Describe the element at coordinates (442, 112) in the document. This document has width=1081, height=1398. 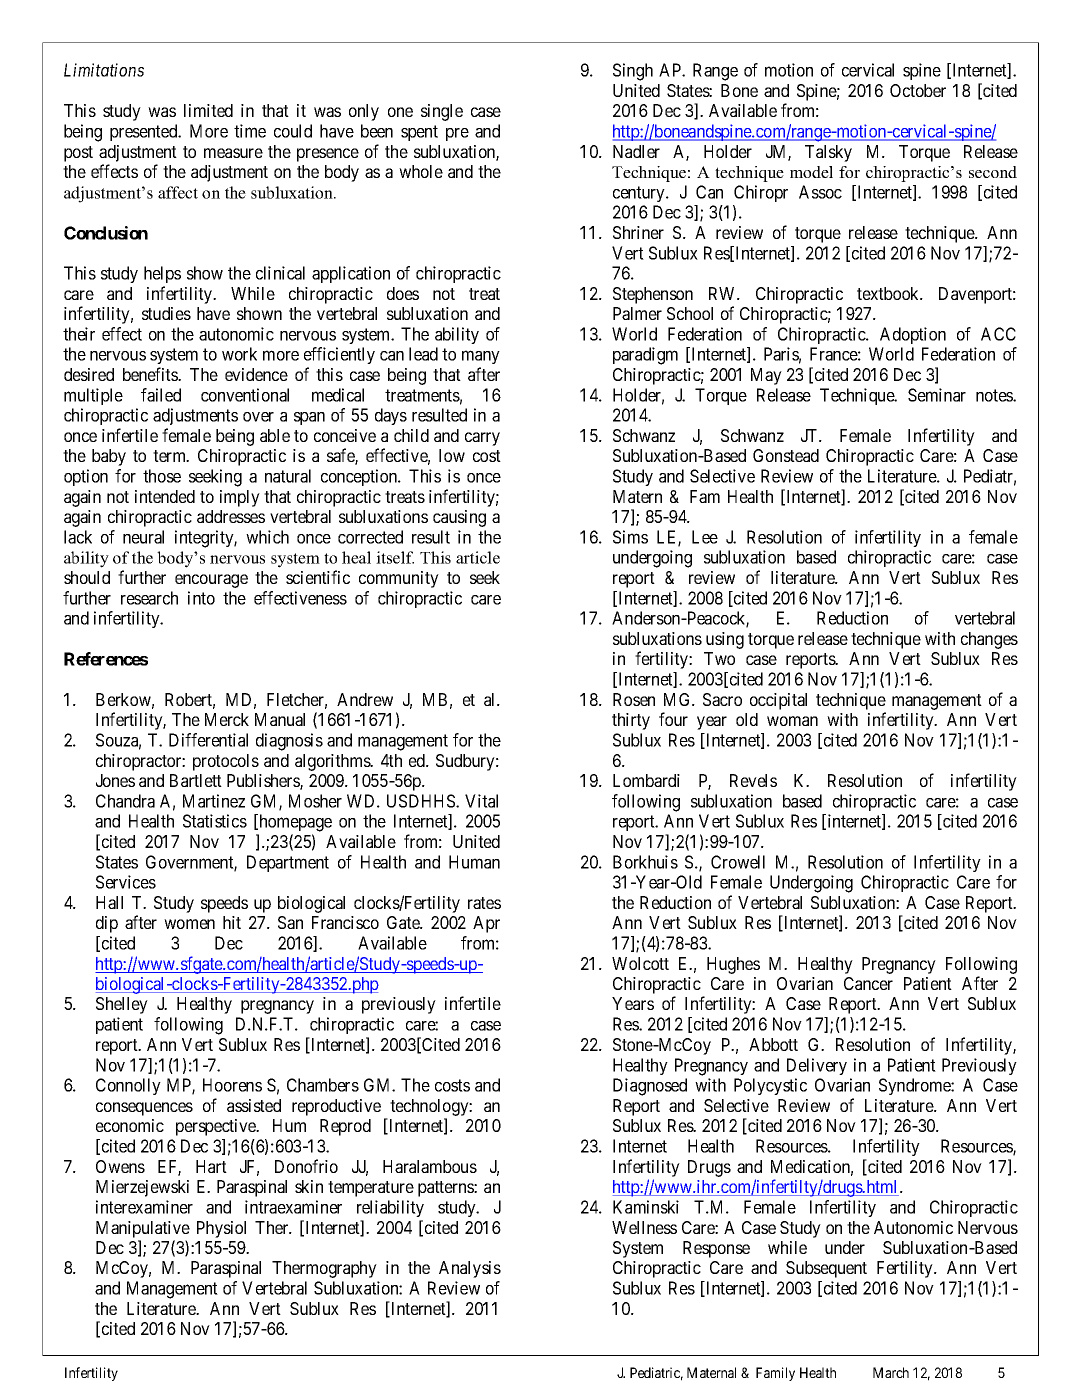
I see `single` at that location.
